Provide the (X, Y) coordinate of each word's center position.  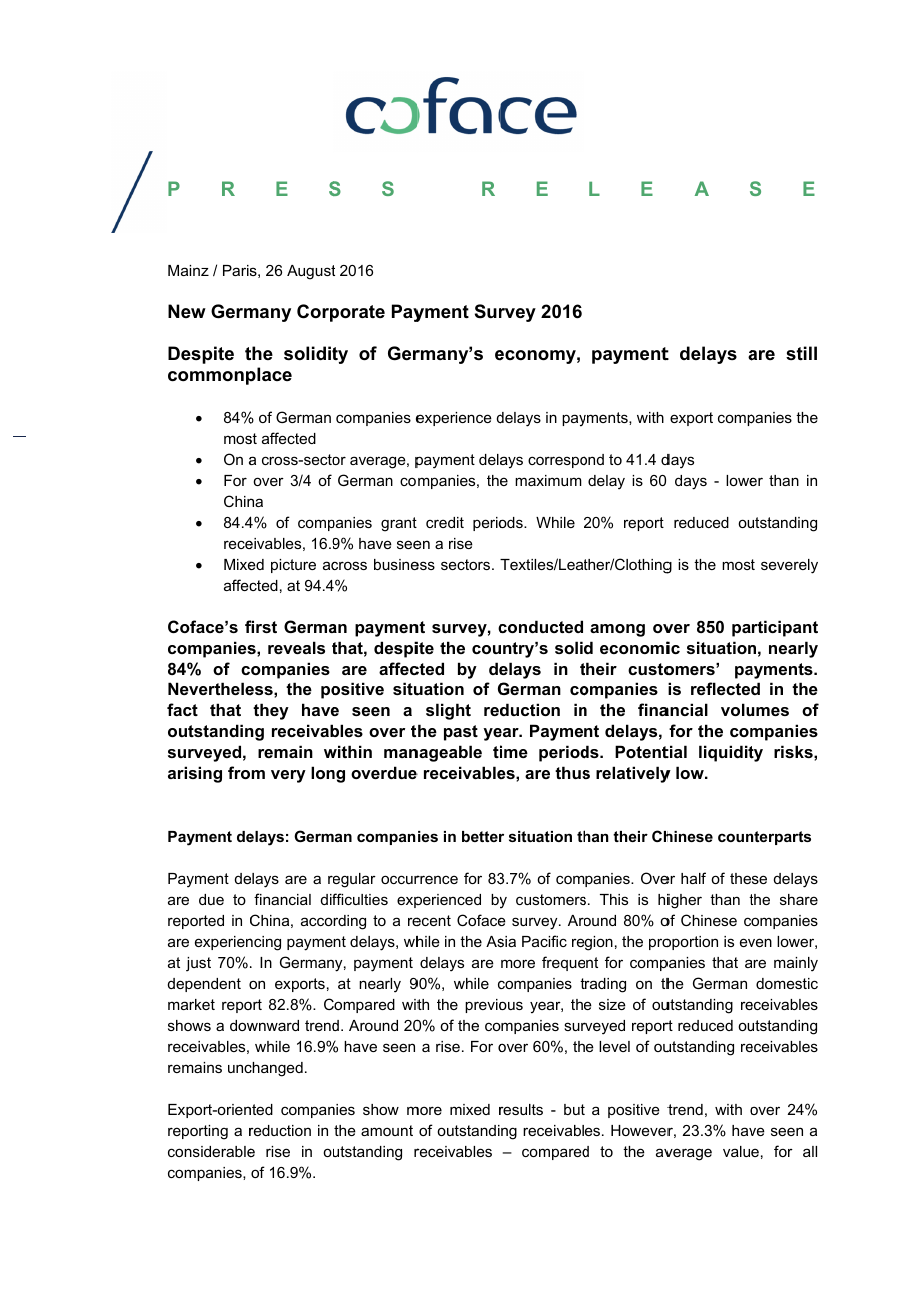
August (311, 272)
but (574, 1109)
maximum (548, 480)
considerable (211, 1152)
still (801, 353)
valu (736, 1151)
